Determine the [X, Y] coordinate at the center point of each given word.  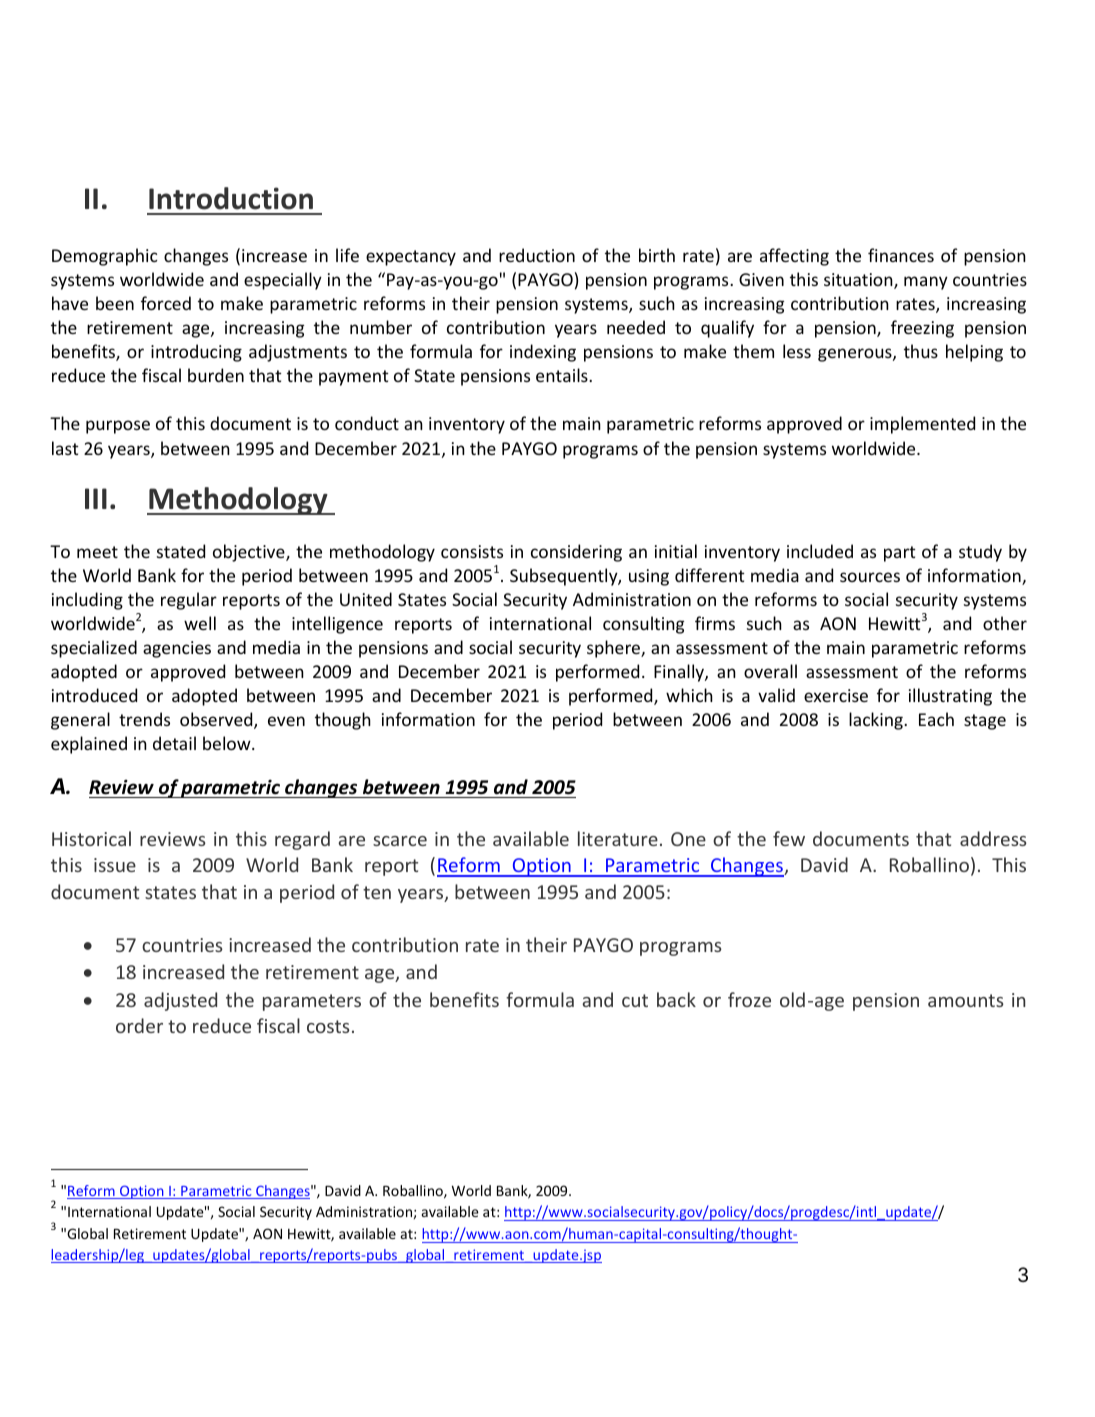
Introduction [231, 198]
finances [901, 255]
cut [635, 1000]
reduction [537, 255]
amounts [966, 1000]
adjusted [180, 1001]
